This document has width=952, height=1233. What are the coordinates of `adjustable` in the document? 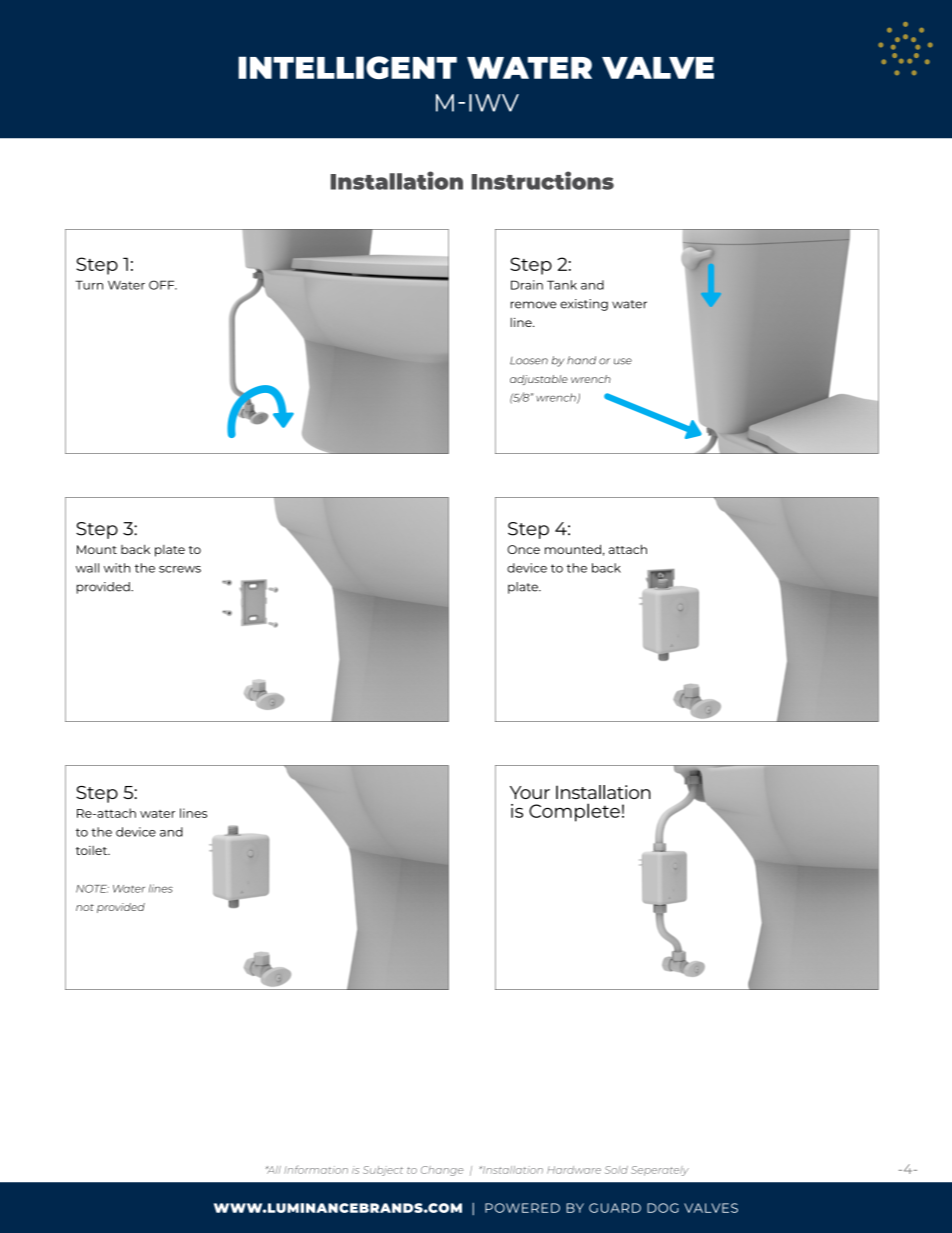 It's located at (539, 380).
